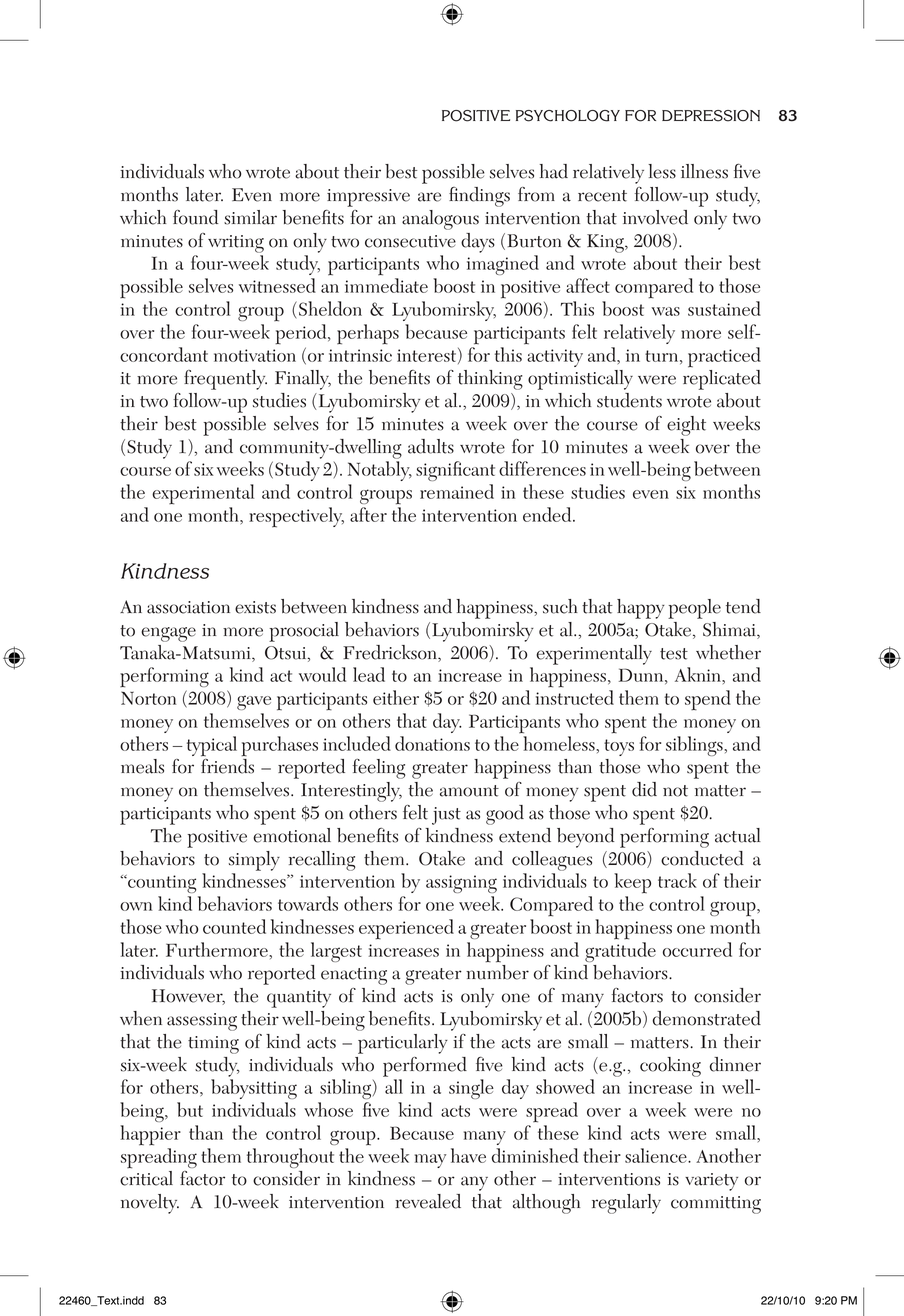 Image resolution: width=904 pixels, height=1316 pixels. Describe the element at coordinates (406, 929) in the page. I see `experienced` at that location.
